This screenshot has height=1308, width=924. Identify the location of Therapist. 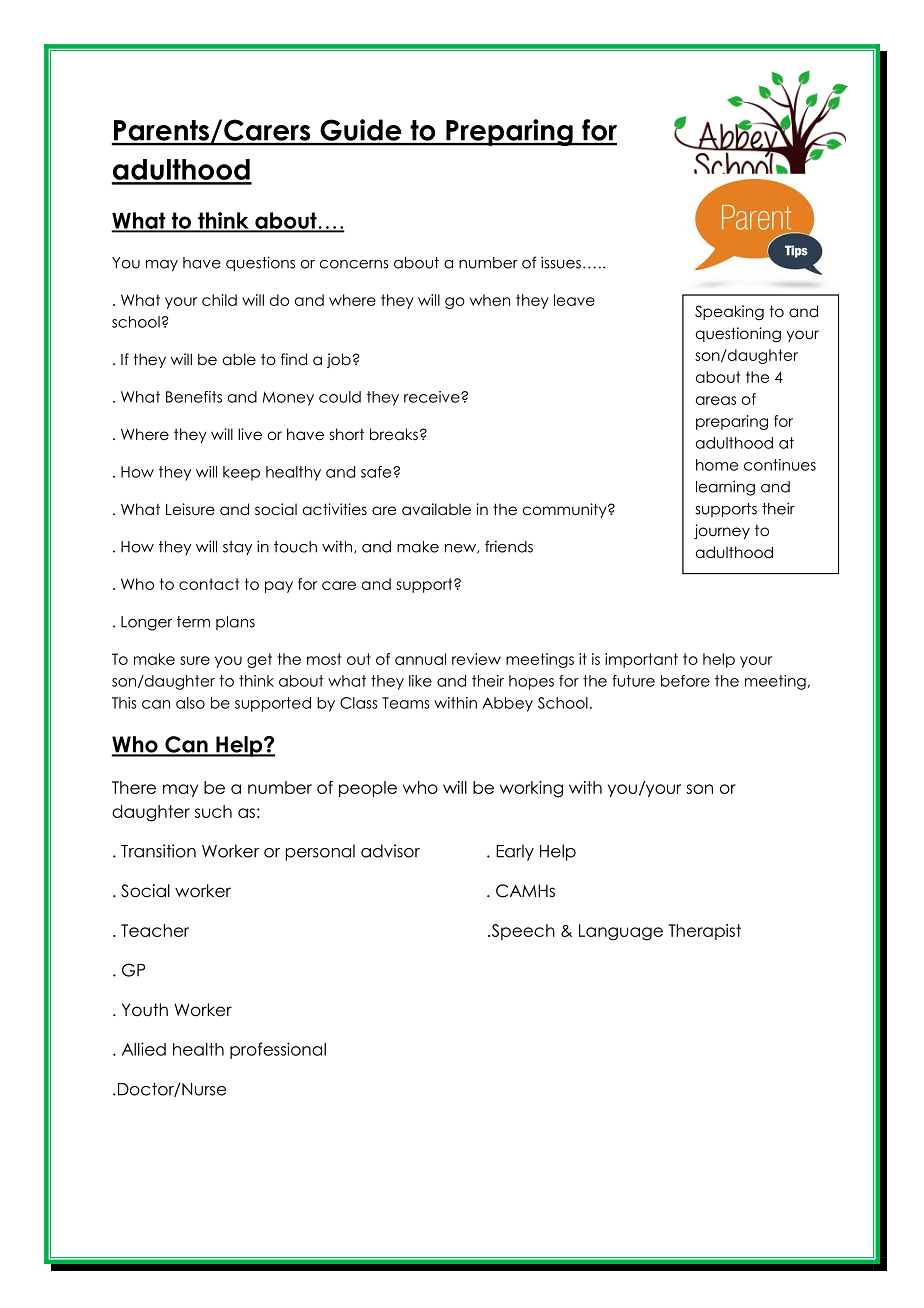
(705, 932).
